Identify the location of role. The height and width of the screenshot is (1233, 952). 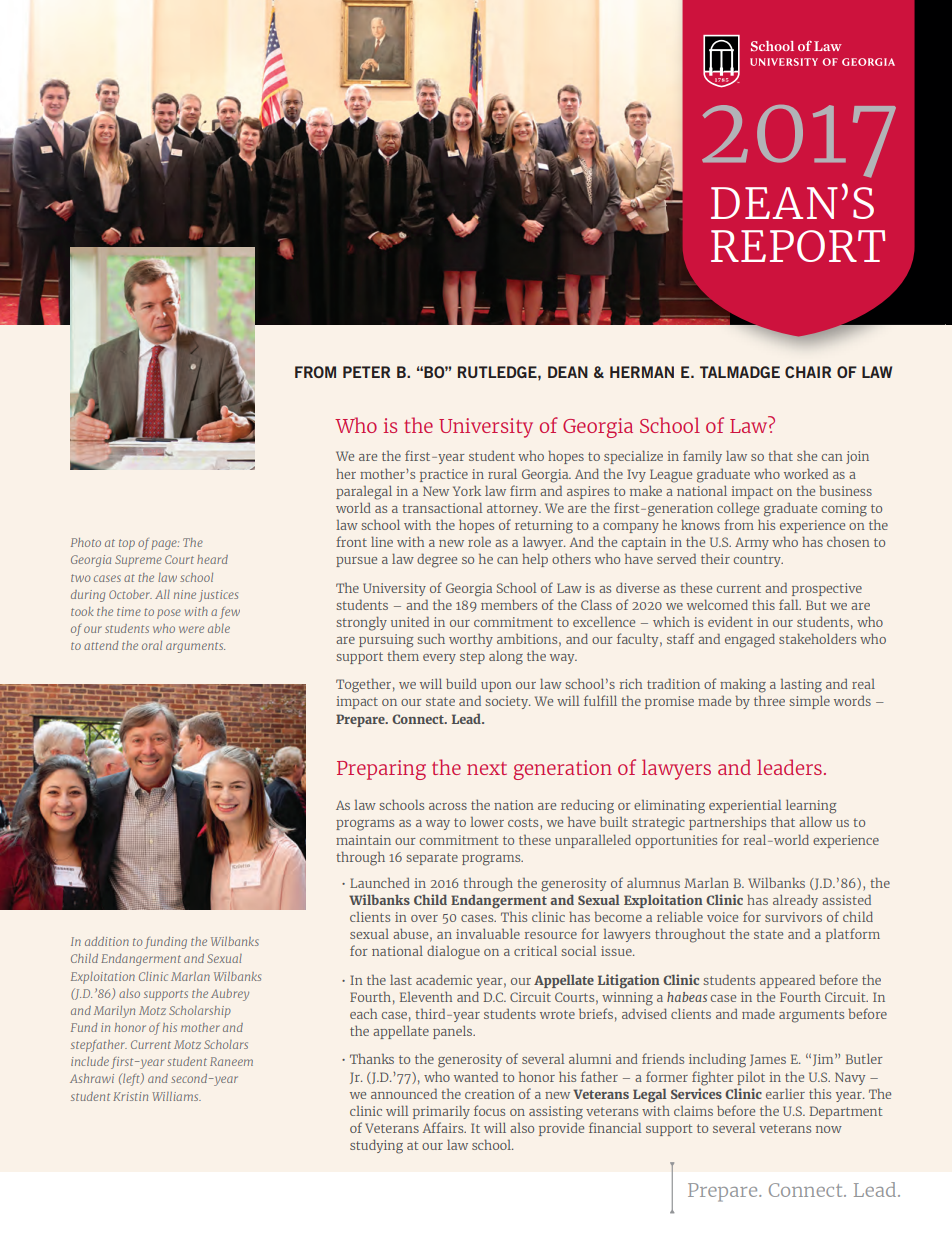
(479, 541).
